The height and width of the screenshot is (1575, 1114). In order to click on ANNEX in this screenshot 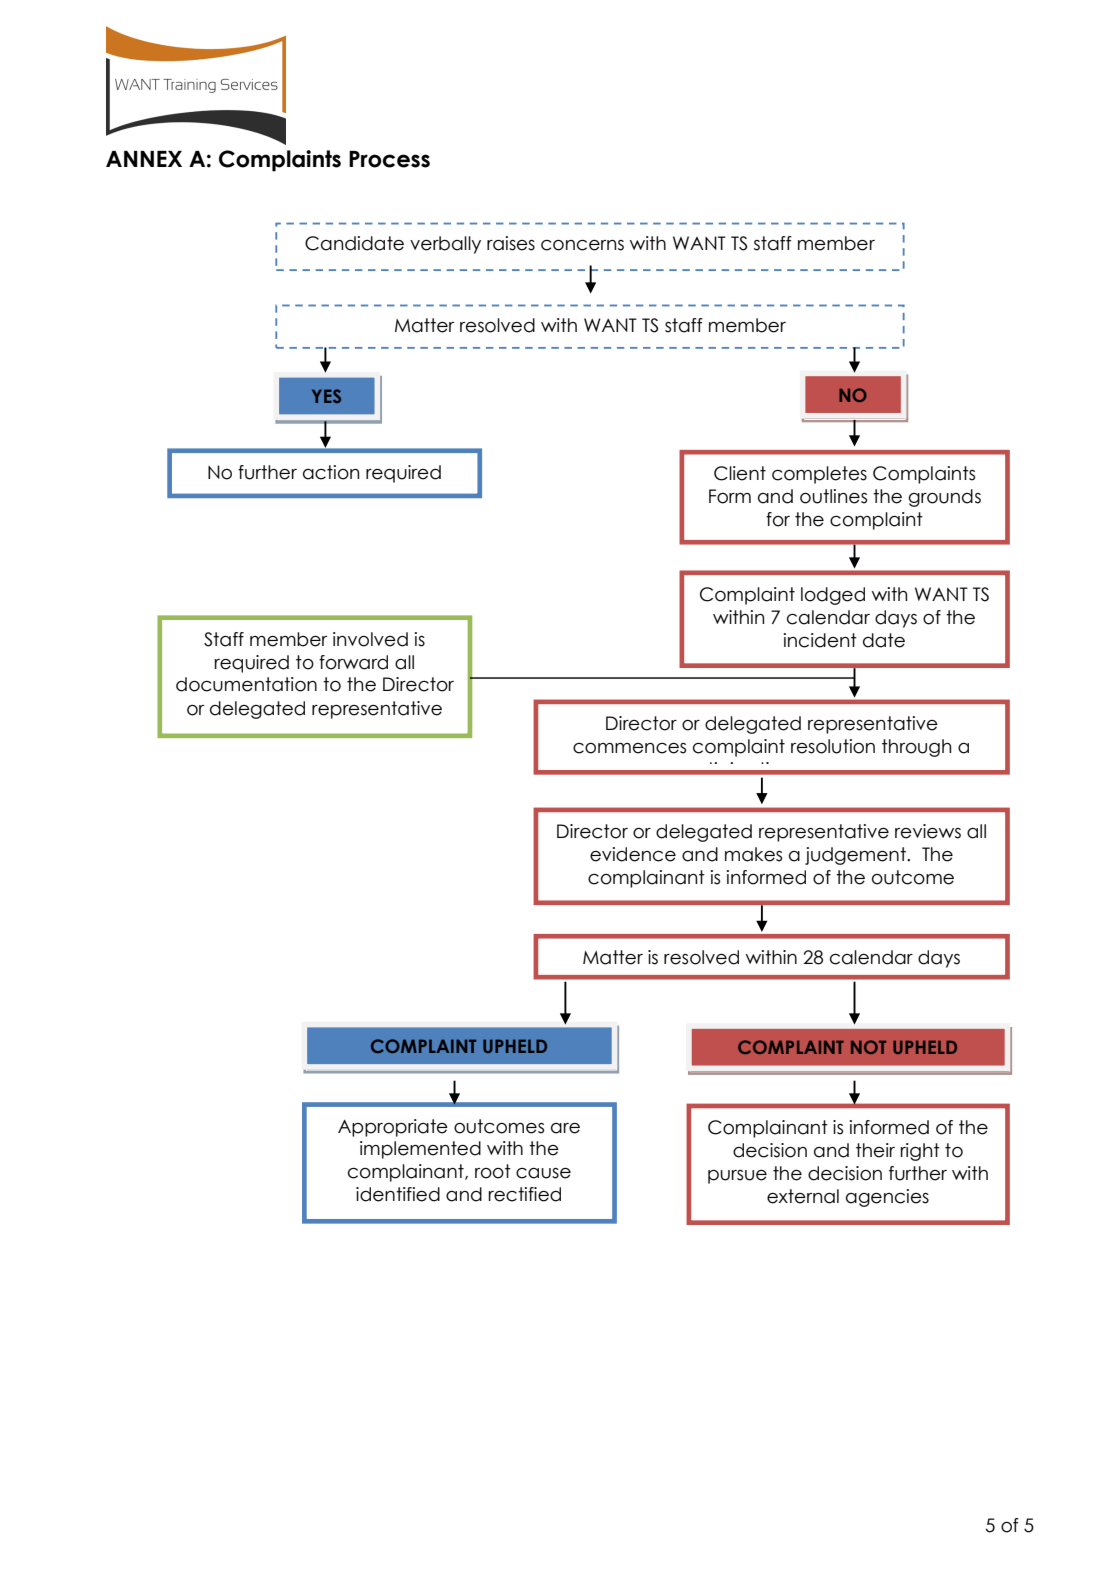, I will do `click(144, 159)`.
